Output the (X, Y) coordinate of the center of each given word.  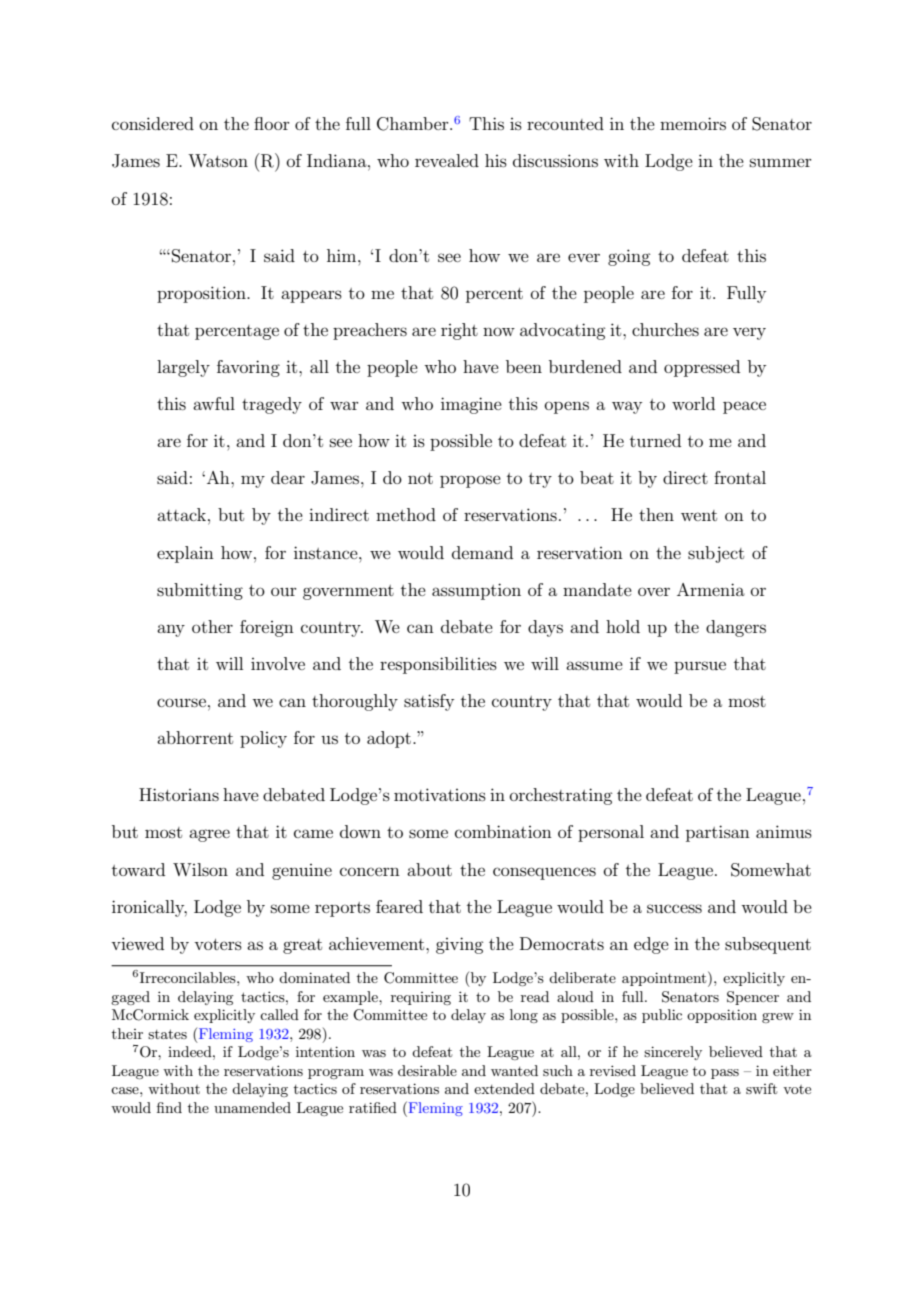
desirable (427, 1070)
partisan (718, 833)
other (212, 626)
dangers (736, 628)
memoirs (693, 123)
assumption (476, 591)
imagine (471, 405)
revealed (447, 160)
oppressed (702, 368)
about (429, 869)
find (169, 1107)
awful (214, 403)
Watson (218, 160)
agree (209, 835)
